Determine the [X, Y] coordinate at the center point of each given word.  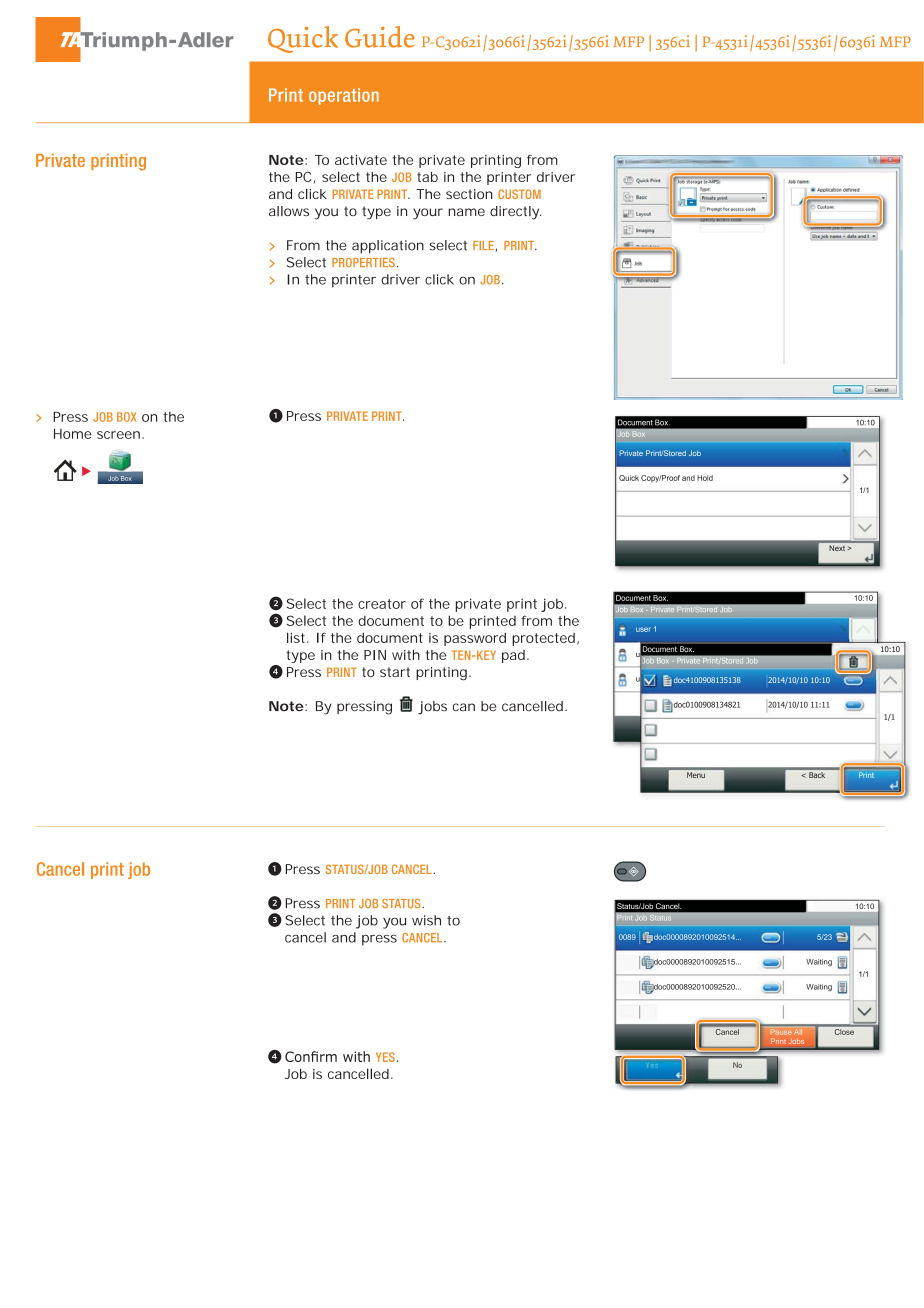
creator [382, 604]
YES [385, 1057]
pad [515, 656]
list [298, 637]
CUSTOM [519, 194]
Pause [781, 1032]
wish [426, 920]
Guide [379, 37]
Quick [303, 39]
